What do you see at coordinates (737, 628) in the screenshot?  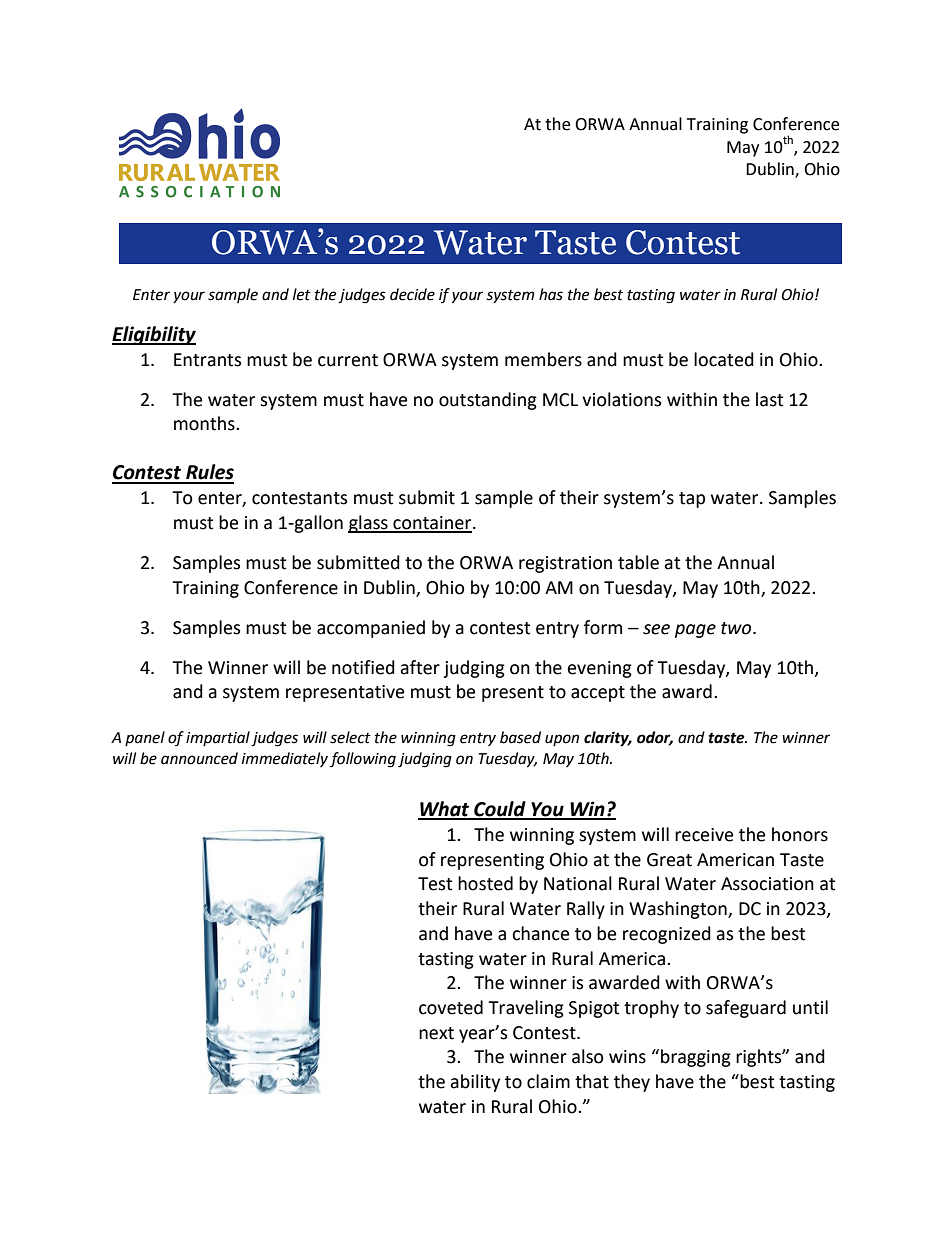 I see `two` at bounding box center [737, 628].
